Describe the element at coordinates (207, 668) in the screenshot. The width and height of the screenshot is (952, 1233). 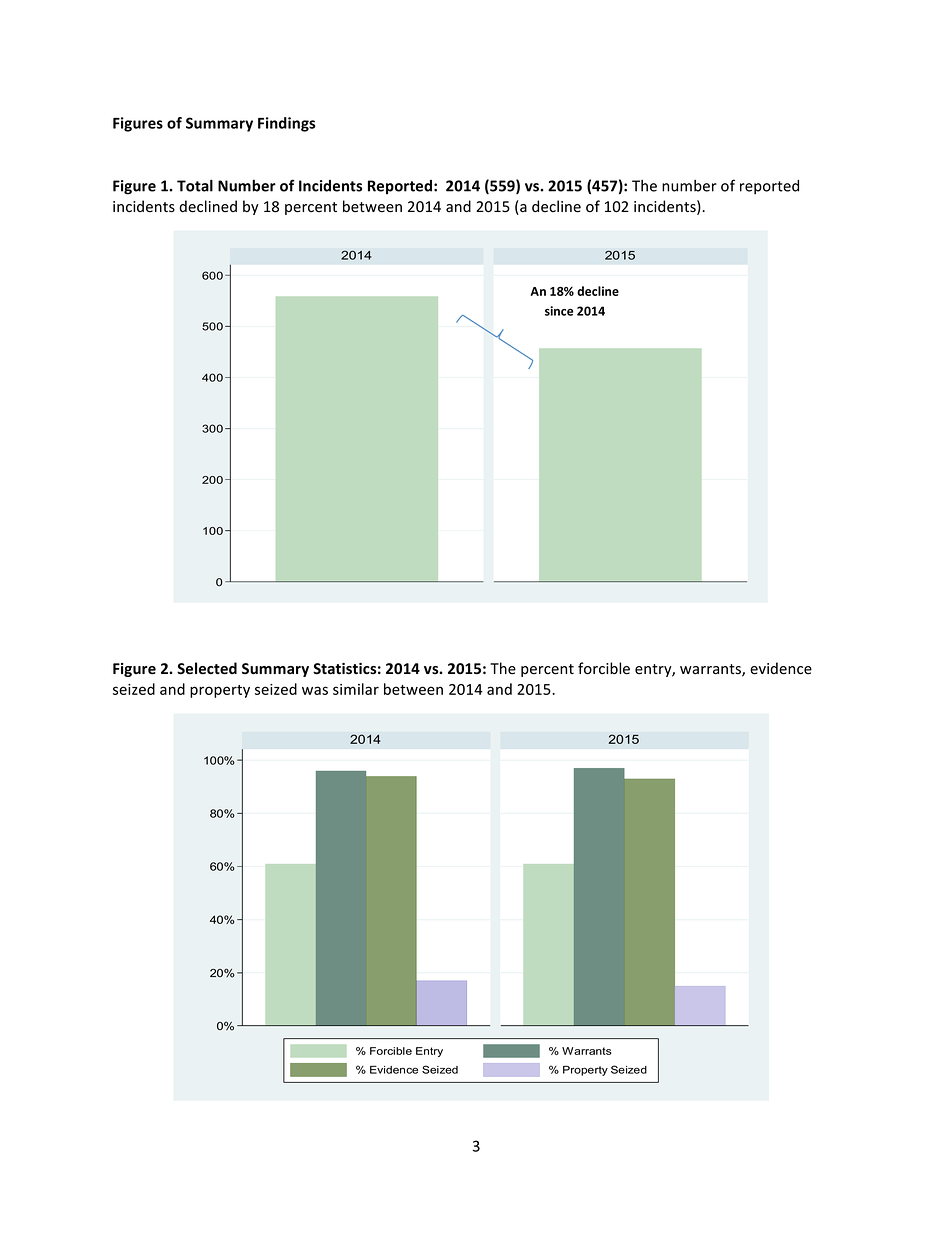
I see `Selected` at that location.
